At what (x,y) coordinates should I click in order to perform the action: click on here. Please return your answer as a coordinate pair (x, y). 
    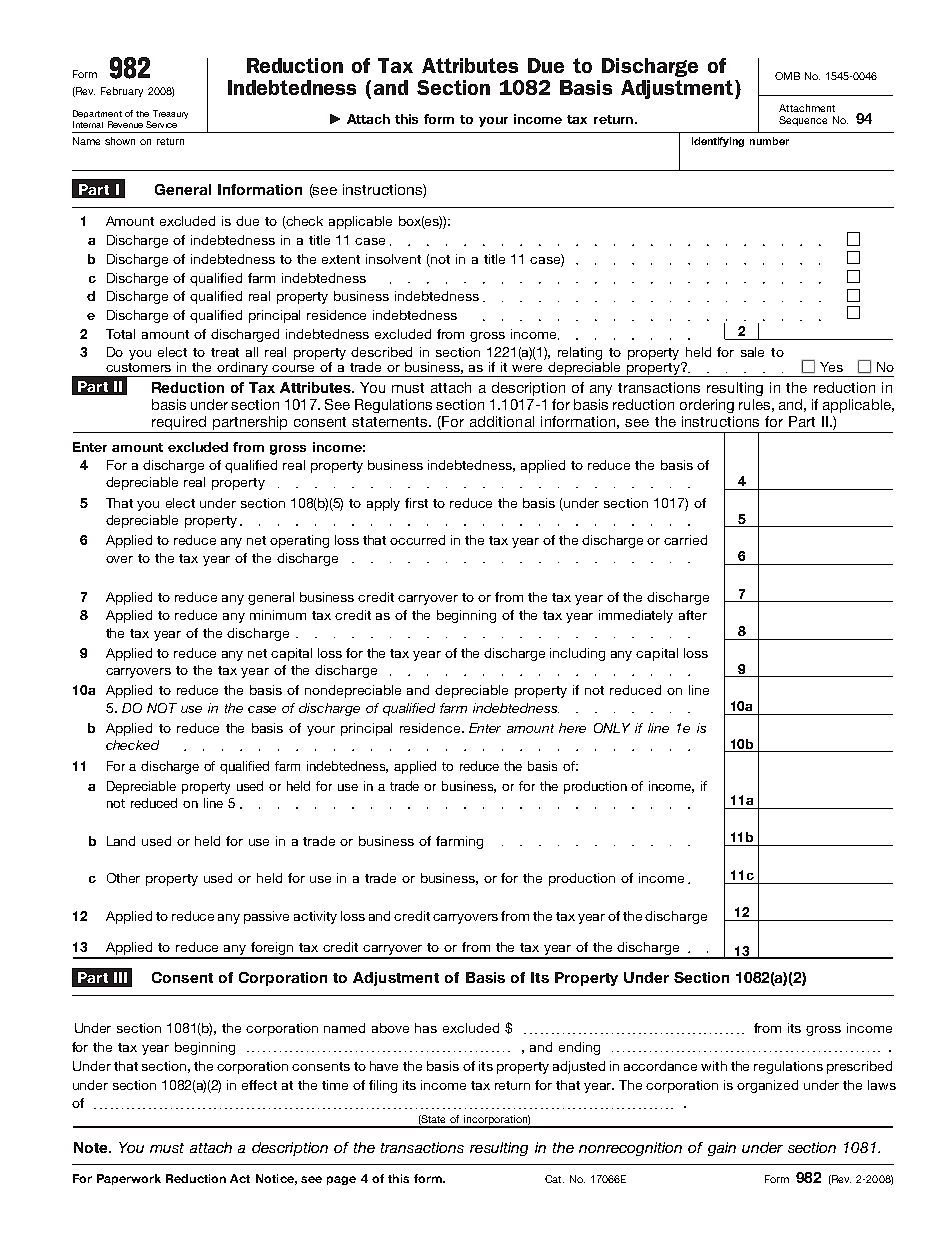
    Looking at the image, I should click on (572, 728).
